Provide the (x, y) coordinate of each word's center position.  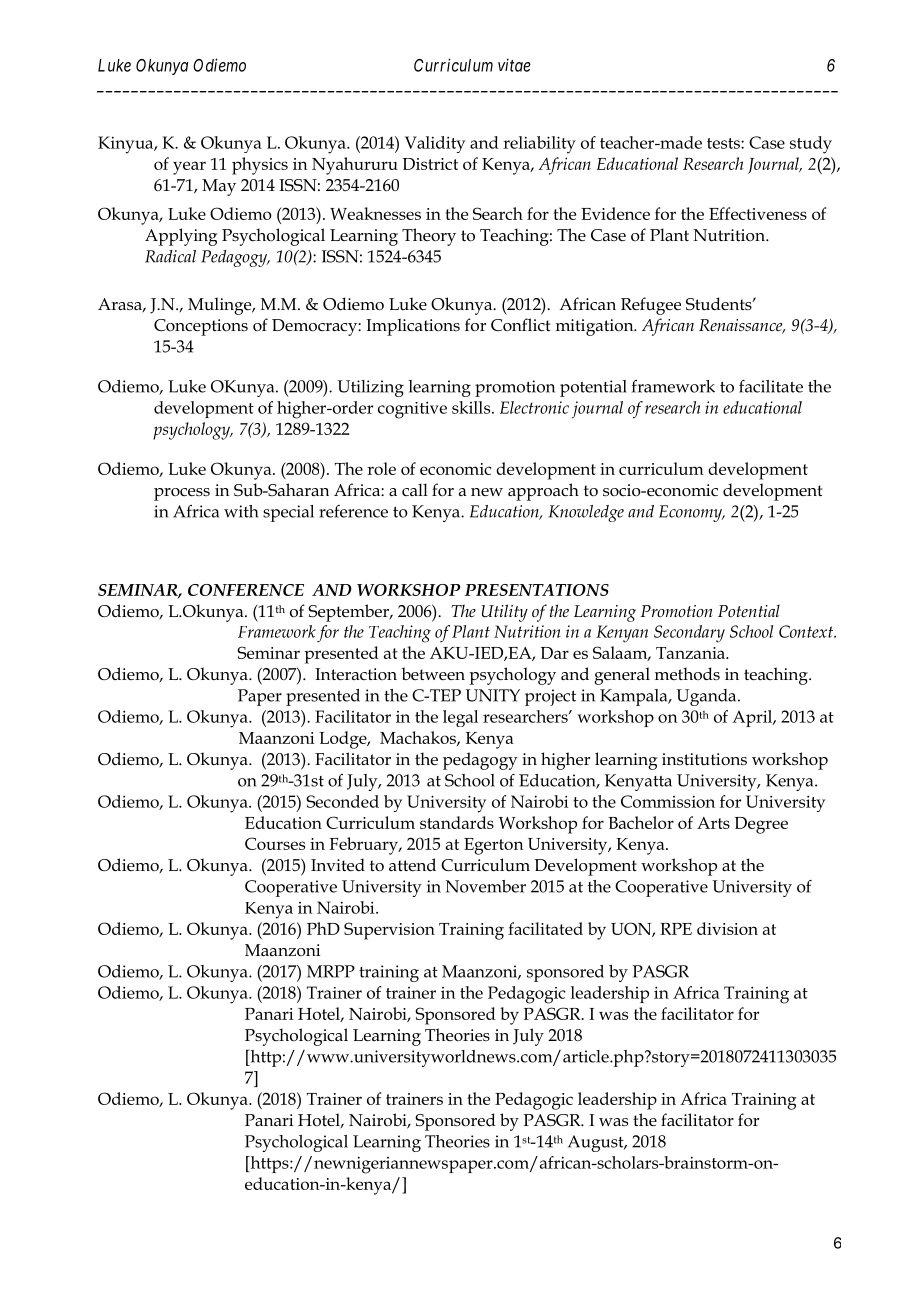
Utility (505, 613)
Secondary (689, 634)
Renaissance (742, 326)
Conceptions (201, 327)
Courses (275, 843)
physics (260, 166)
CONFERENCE (246, 590)
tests (724, 143)
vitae (514, 65)
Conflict (520, 324)
